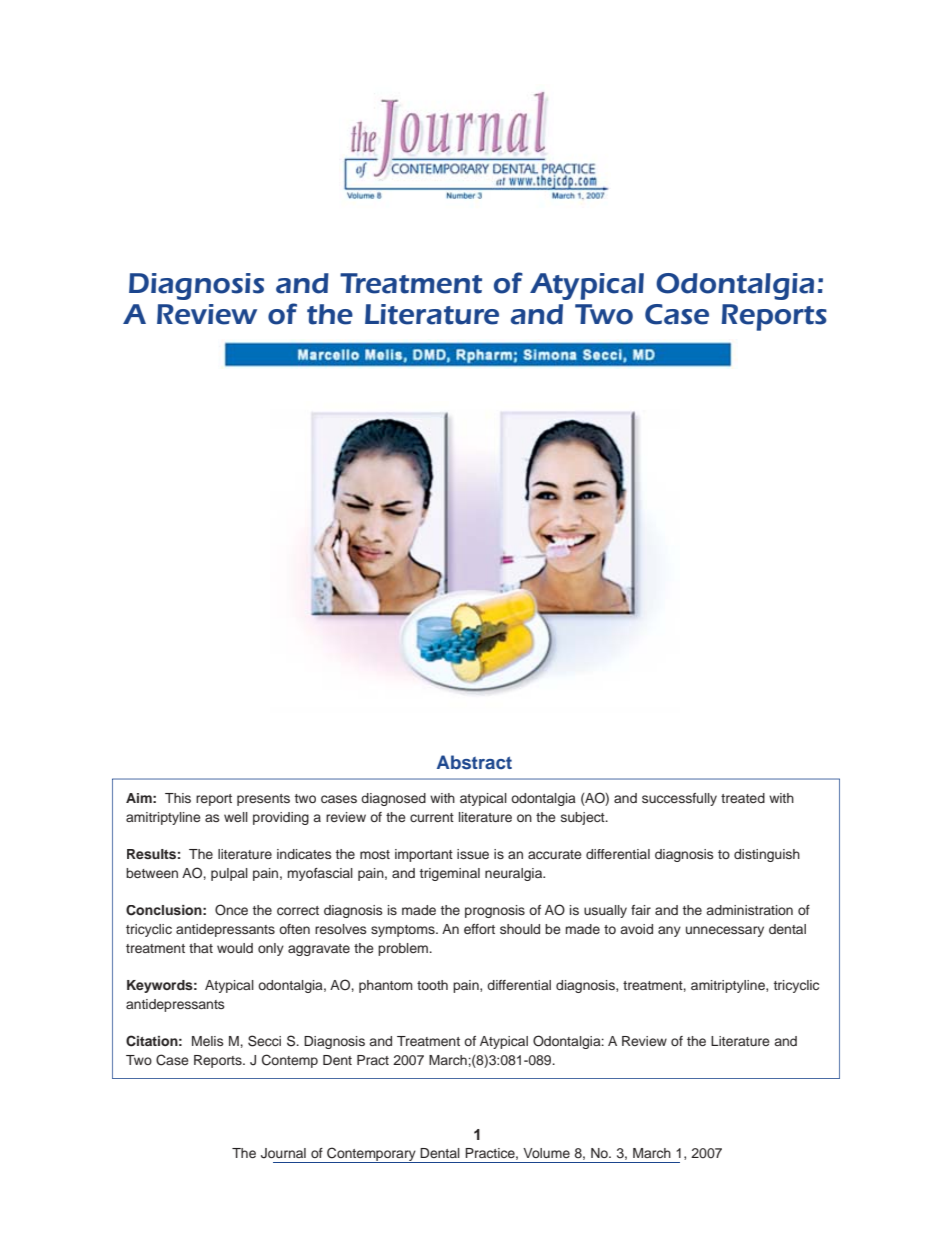 The image size is (952, 1233). What do you see at coordinates (546, 1153) in the screenshot?
I see `Volume` at bounding box center [546, 1153].
